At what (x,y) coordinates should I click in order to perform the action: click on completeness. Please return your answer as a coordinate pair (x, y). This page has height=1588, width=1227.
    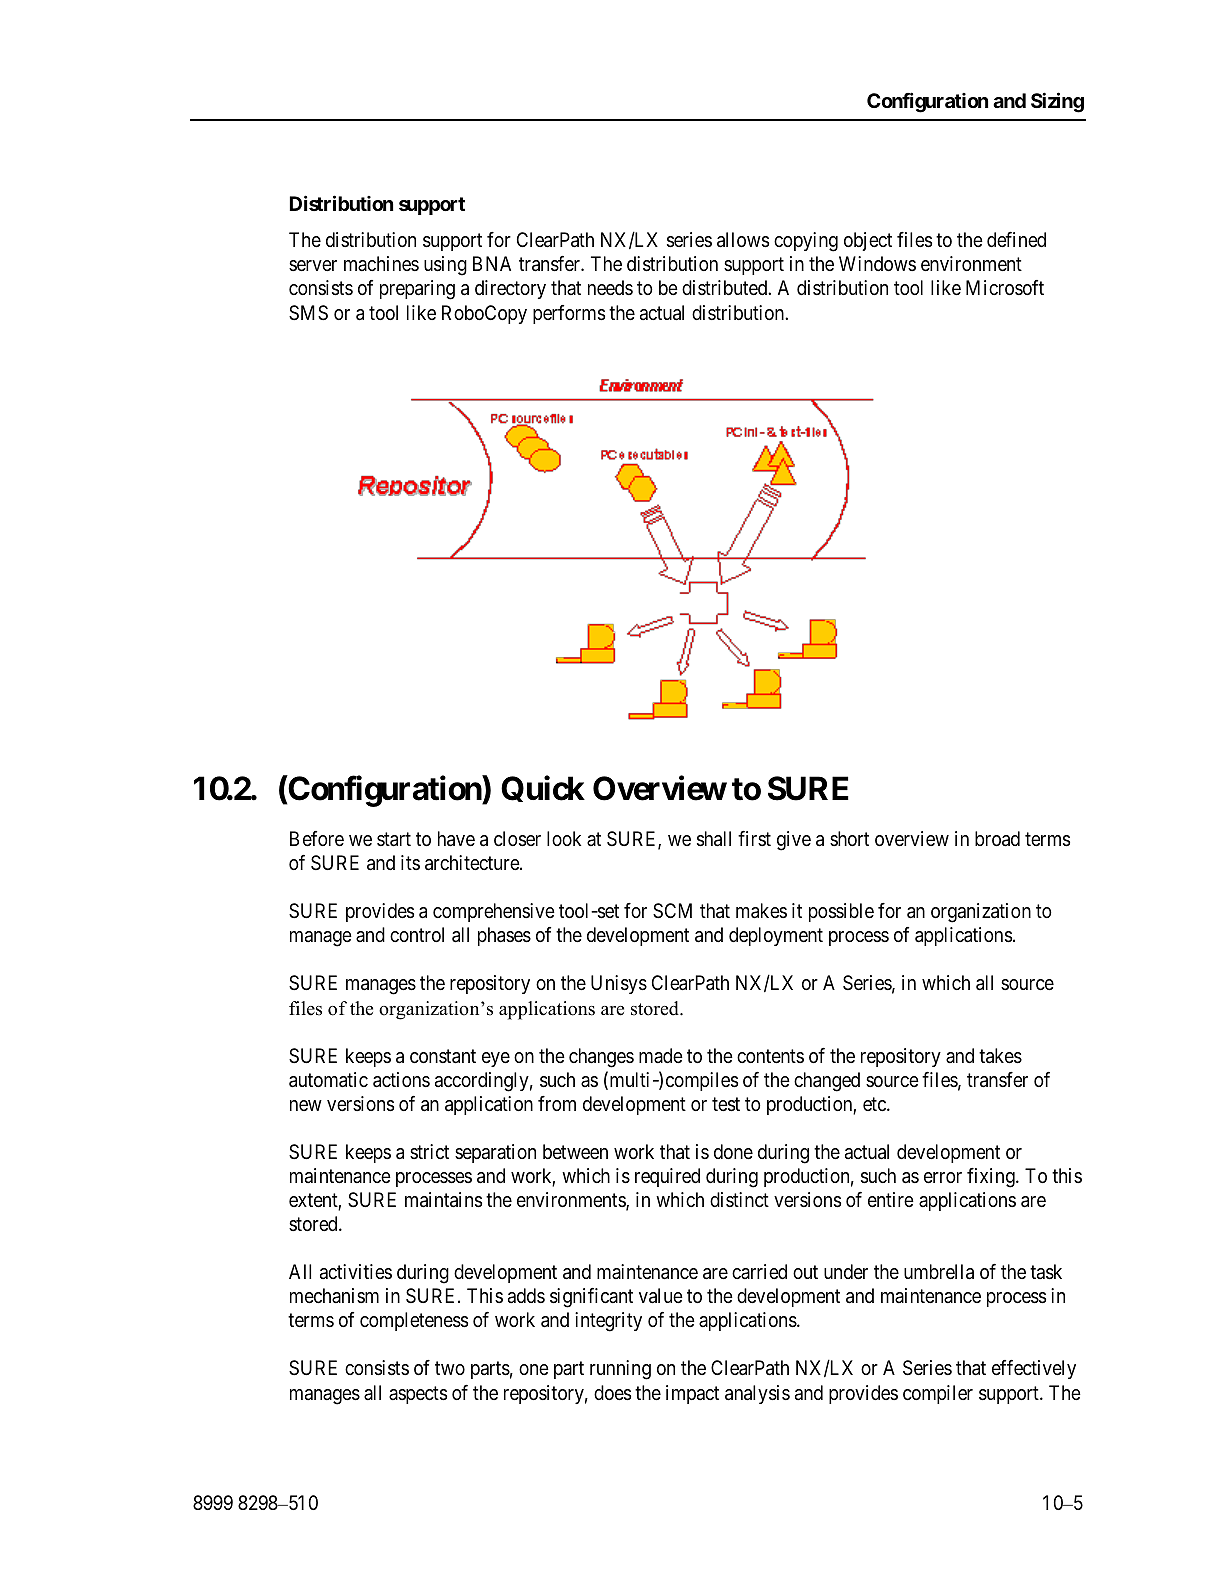
    Looking at the image, I should click on (414, 1321).
